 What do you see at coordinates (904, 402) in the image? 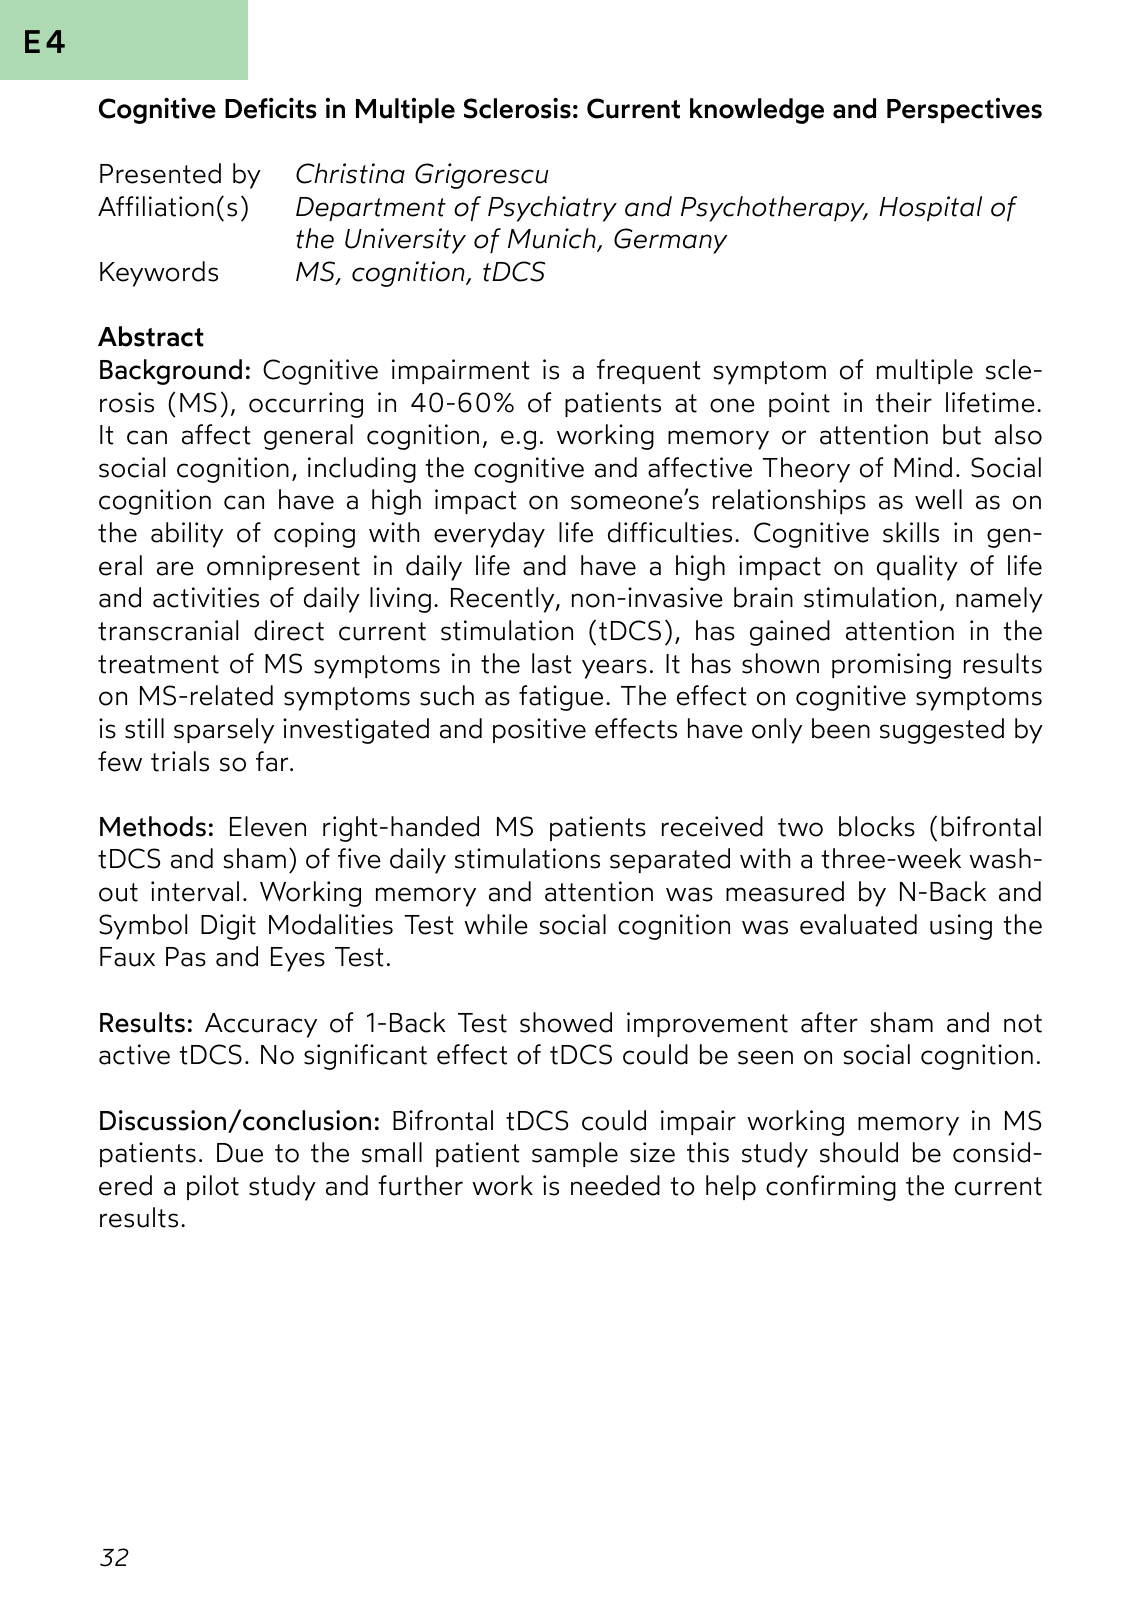
I see `their` at bounding box center [904, 402].
